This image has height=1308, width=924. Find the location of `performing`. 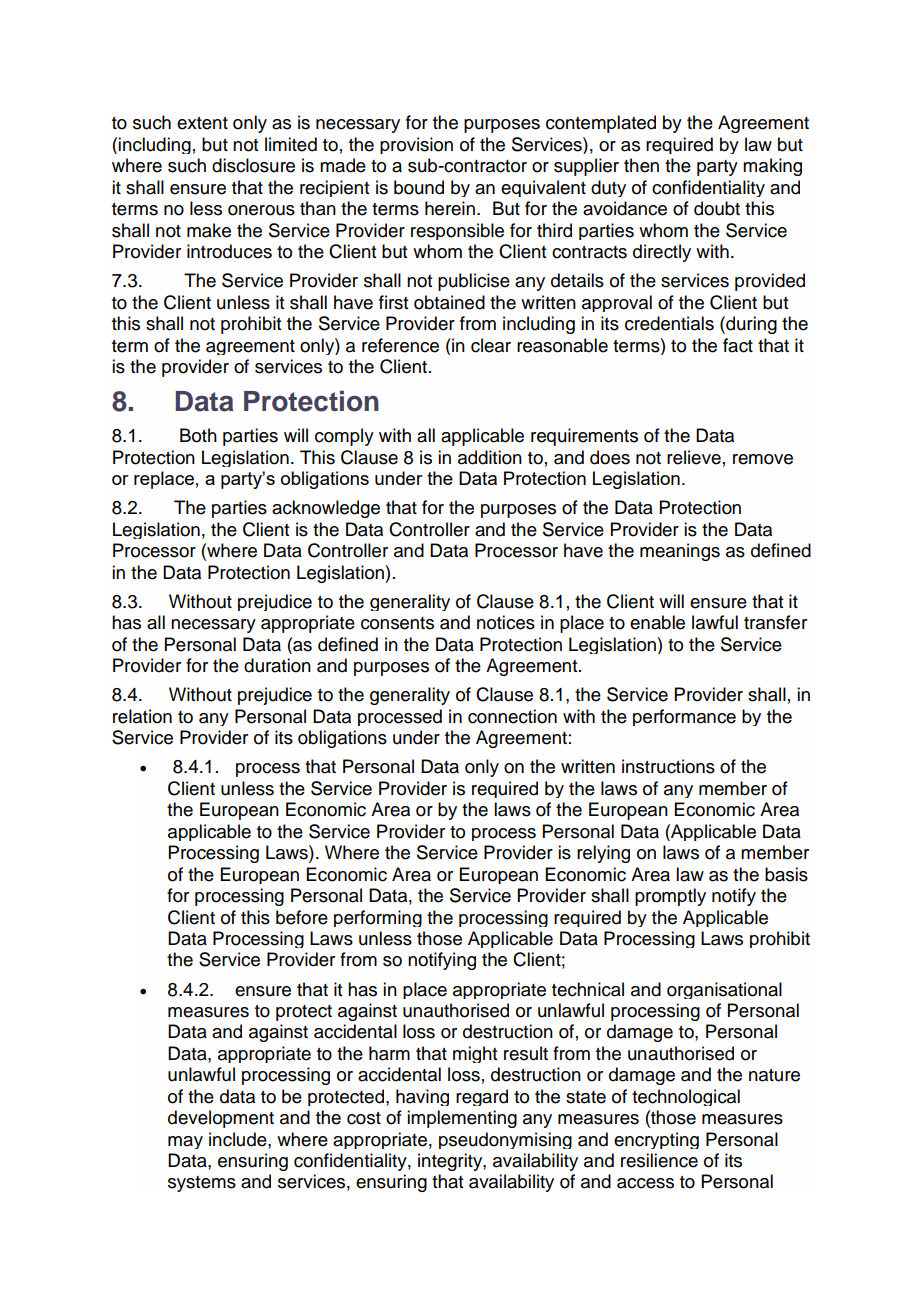

performing is located at coordinates (378, 918).
